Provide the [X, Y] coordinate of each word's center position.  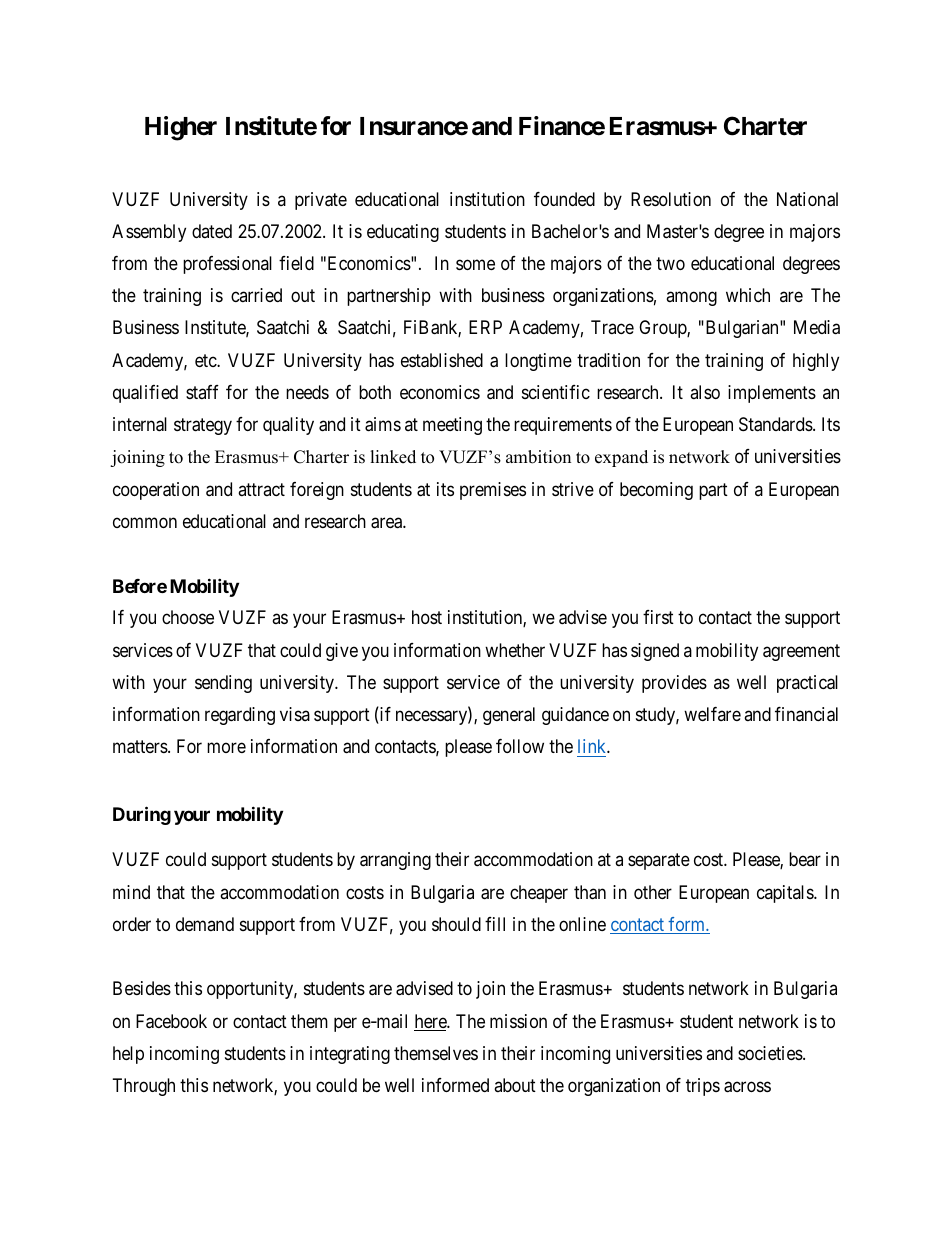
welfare [712, 714]
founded [564, 199]
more [226, 748]
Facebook [171, 1021]
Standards [776, 424]
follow [520, 746]
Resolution [671, 199]
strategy [203, 426]
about [515, 1085]
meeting [452, 426]
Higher [181, 128]
